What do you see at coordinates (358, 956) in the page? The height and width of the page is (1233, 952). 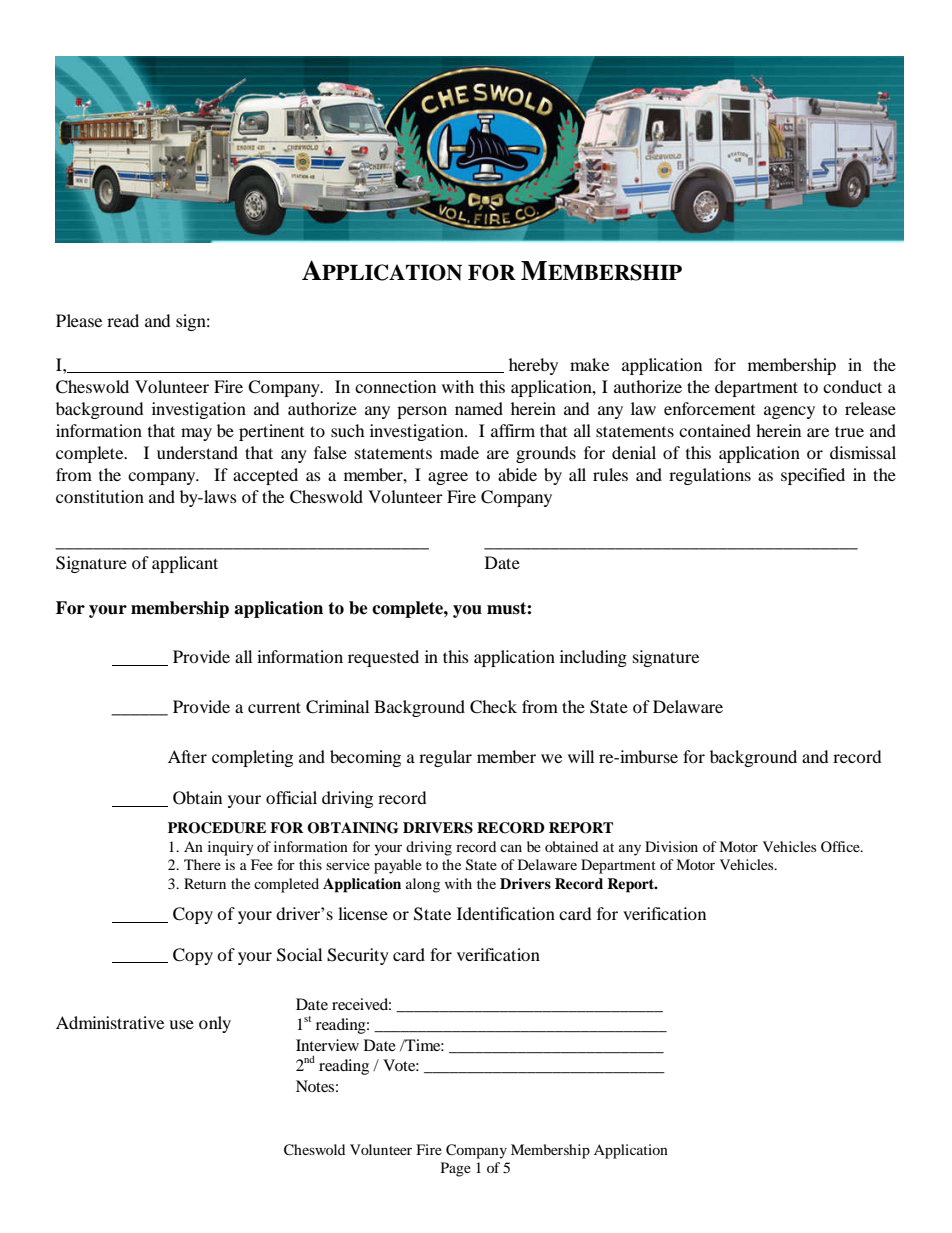 I see `Security` at bounding box center [358, 956].
